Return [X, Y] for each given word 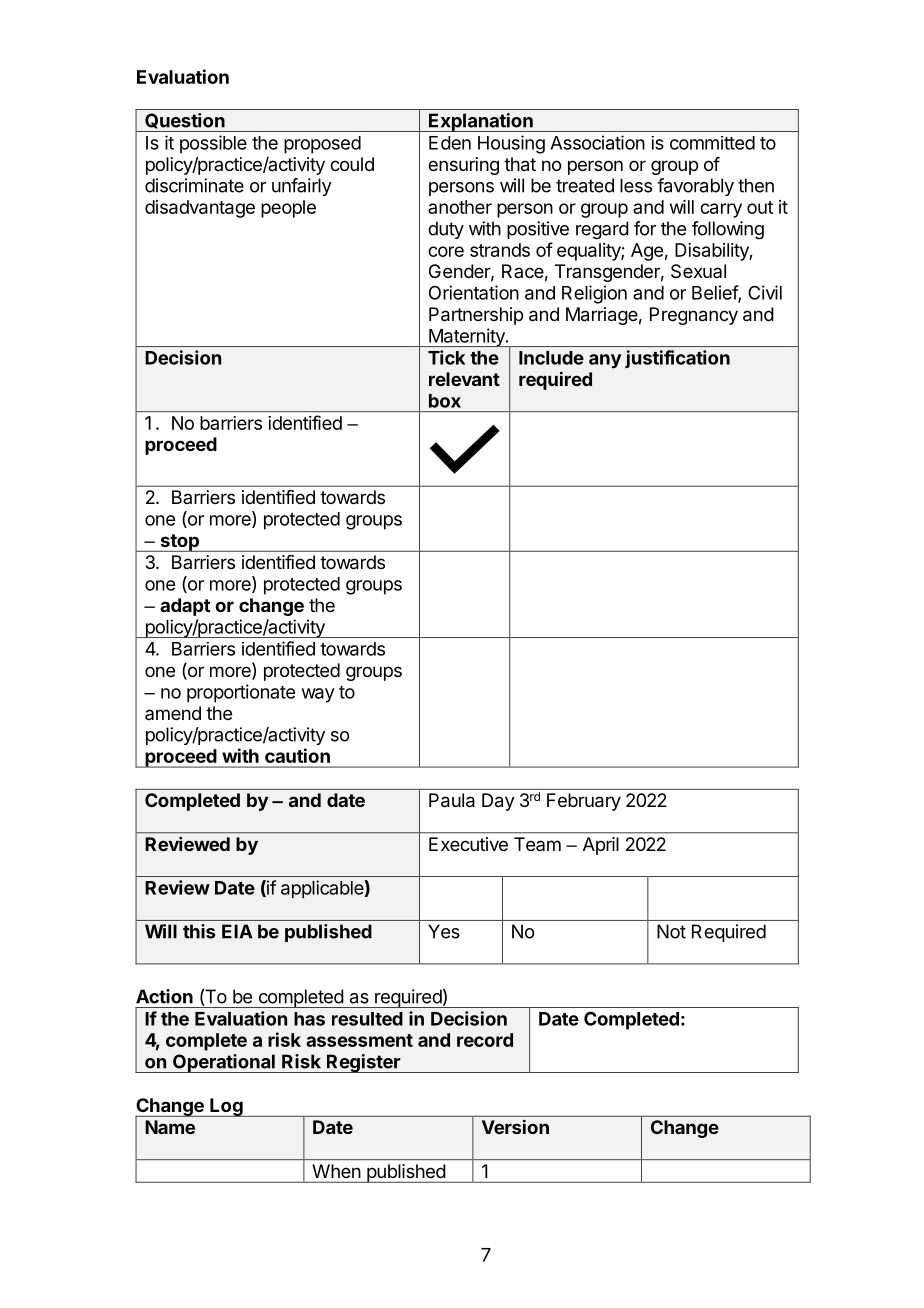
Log [226, 1107]
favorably [695, 187]
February [584, 802]
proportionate [241, 693]
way [318, 695]
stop [179, 543]
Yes [444, 931]
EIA [237, 931]
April [601, 846]
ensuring [463, 166]
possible [213, 144]
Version [515, 1127]
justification [677, 359]
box [445, 401]
